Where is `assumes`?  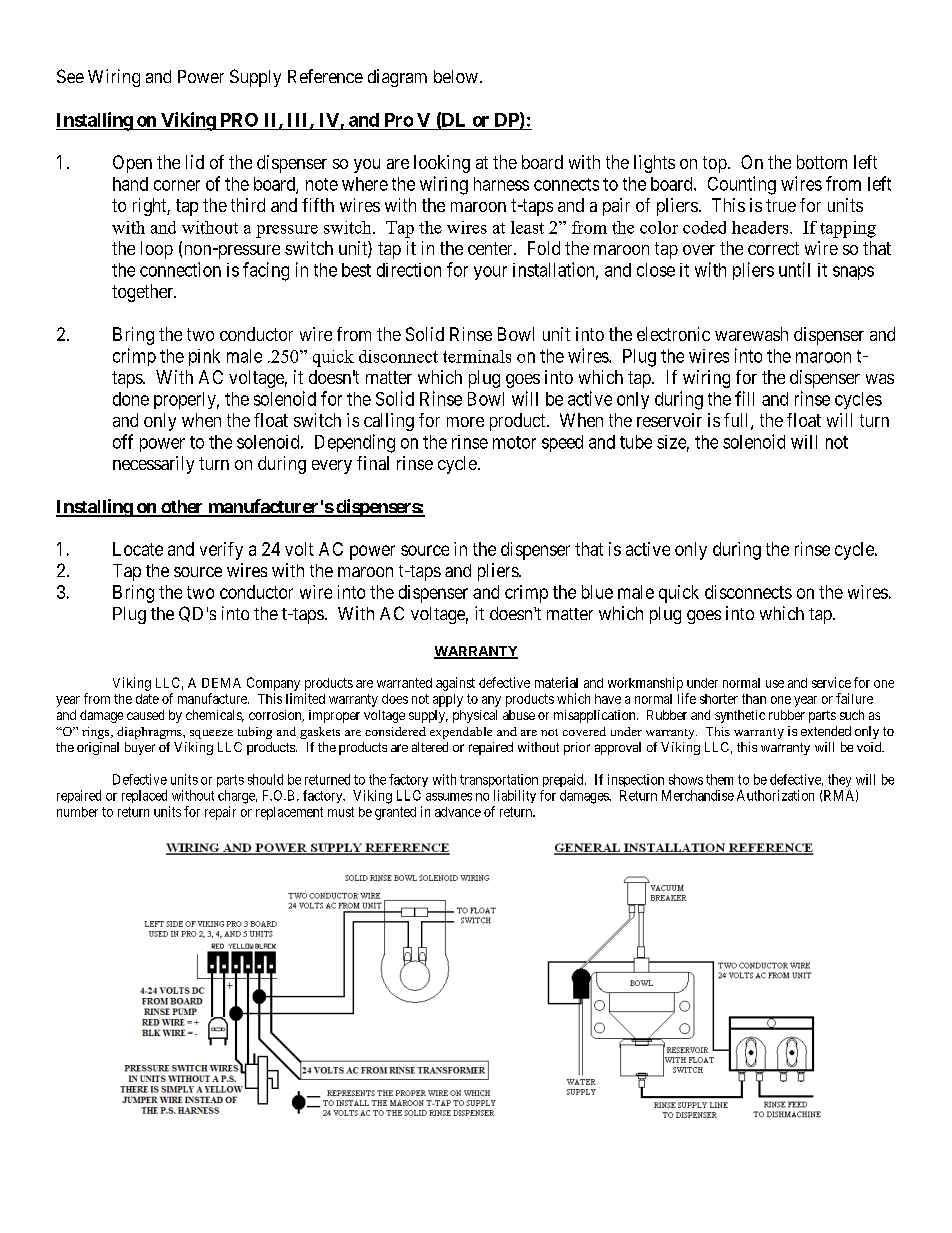 assumes is located at coordinates (449, 797).
